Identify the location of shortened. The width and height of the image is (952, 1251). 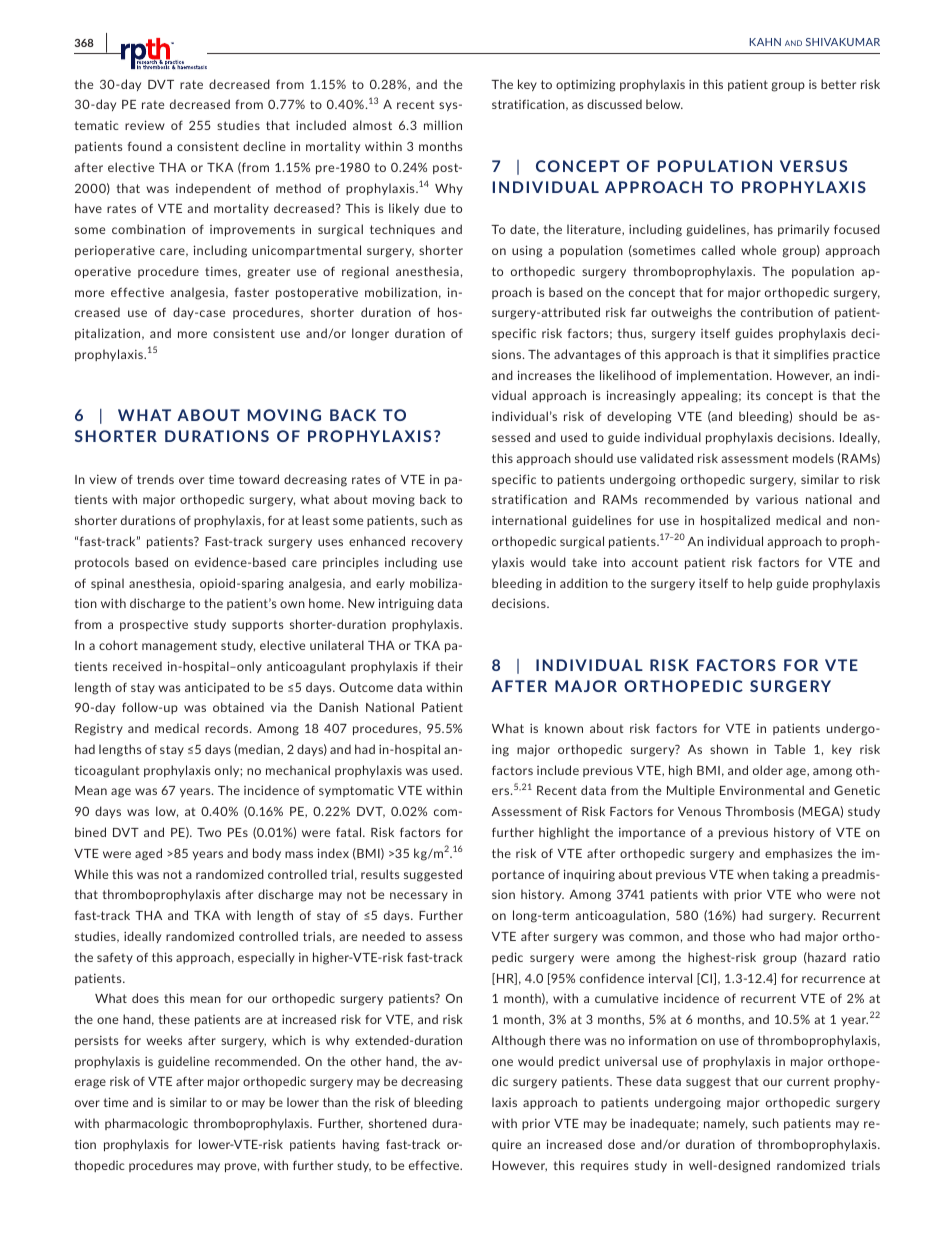
(398, 1123).
